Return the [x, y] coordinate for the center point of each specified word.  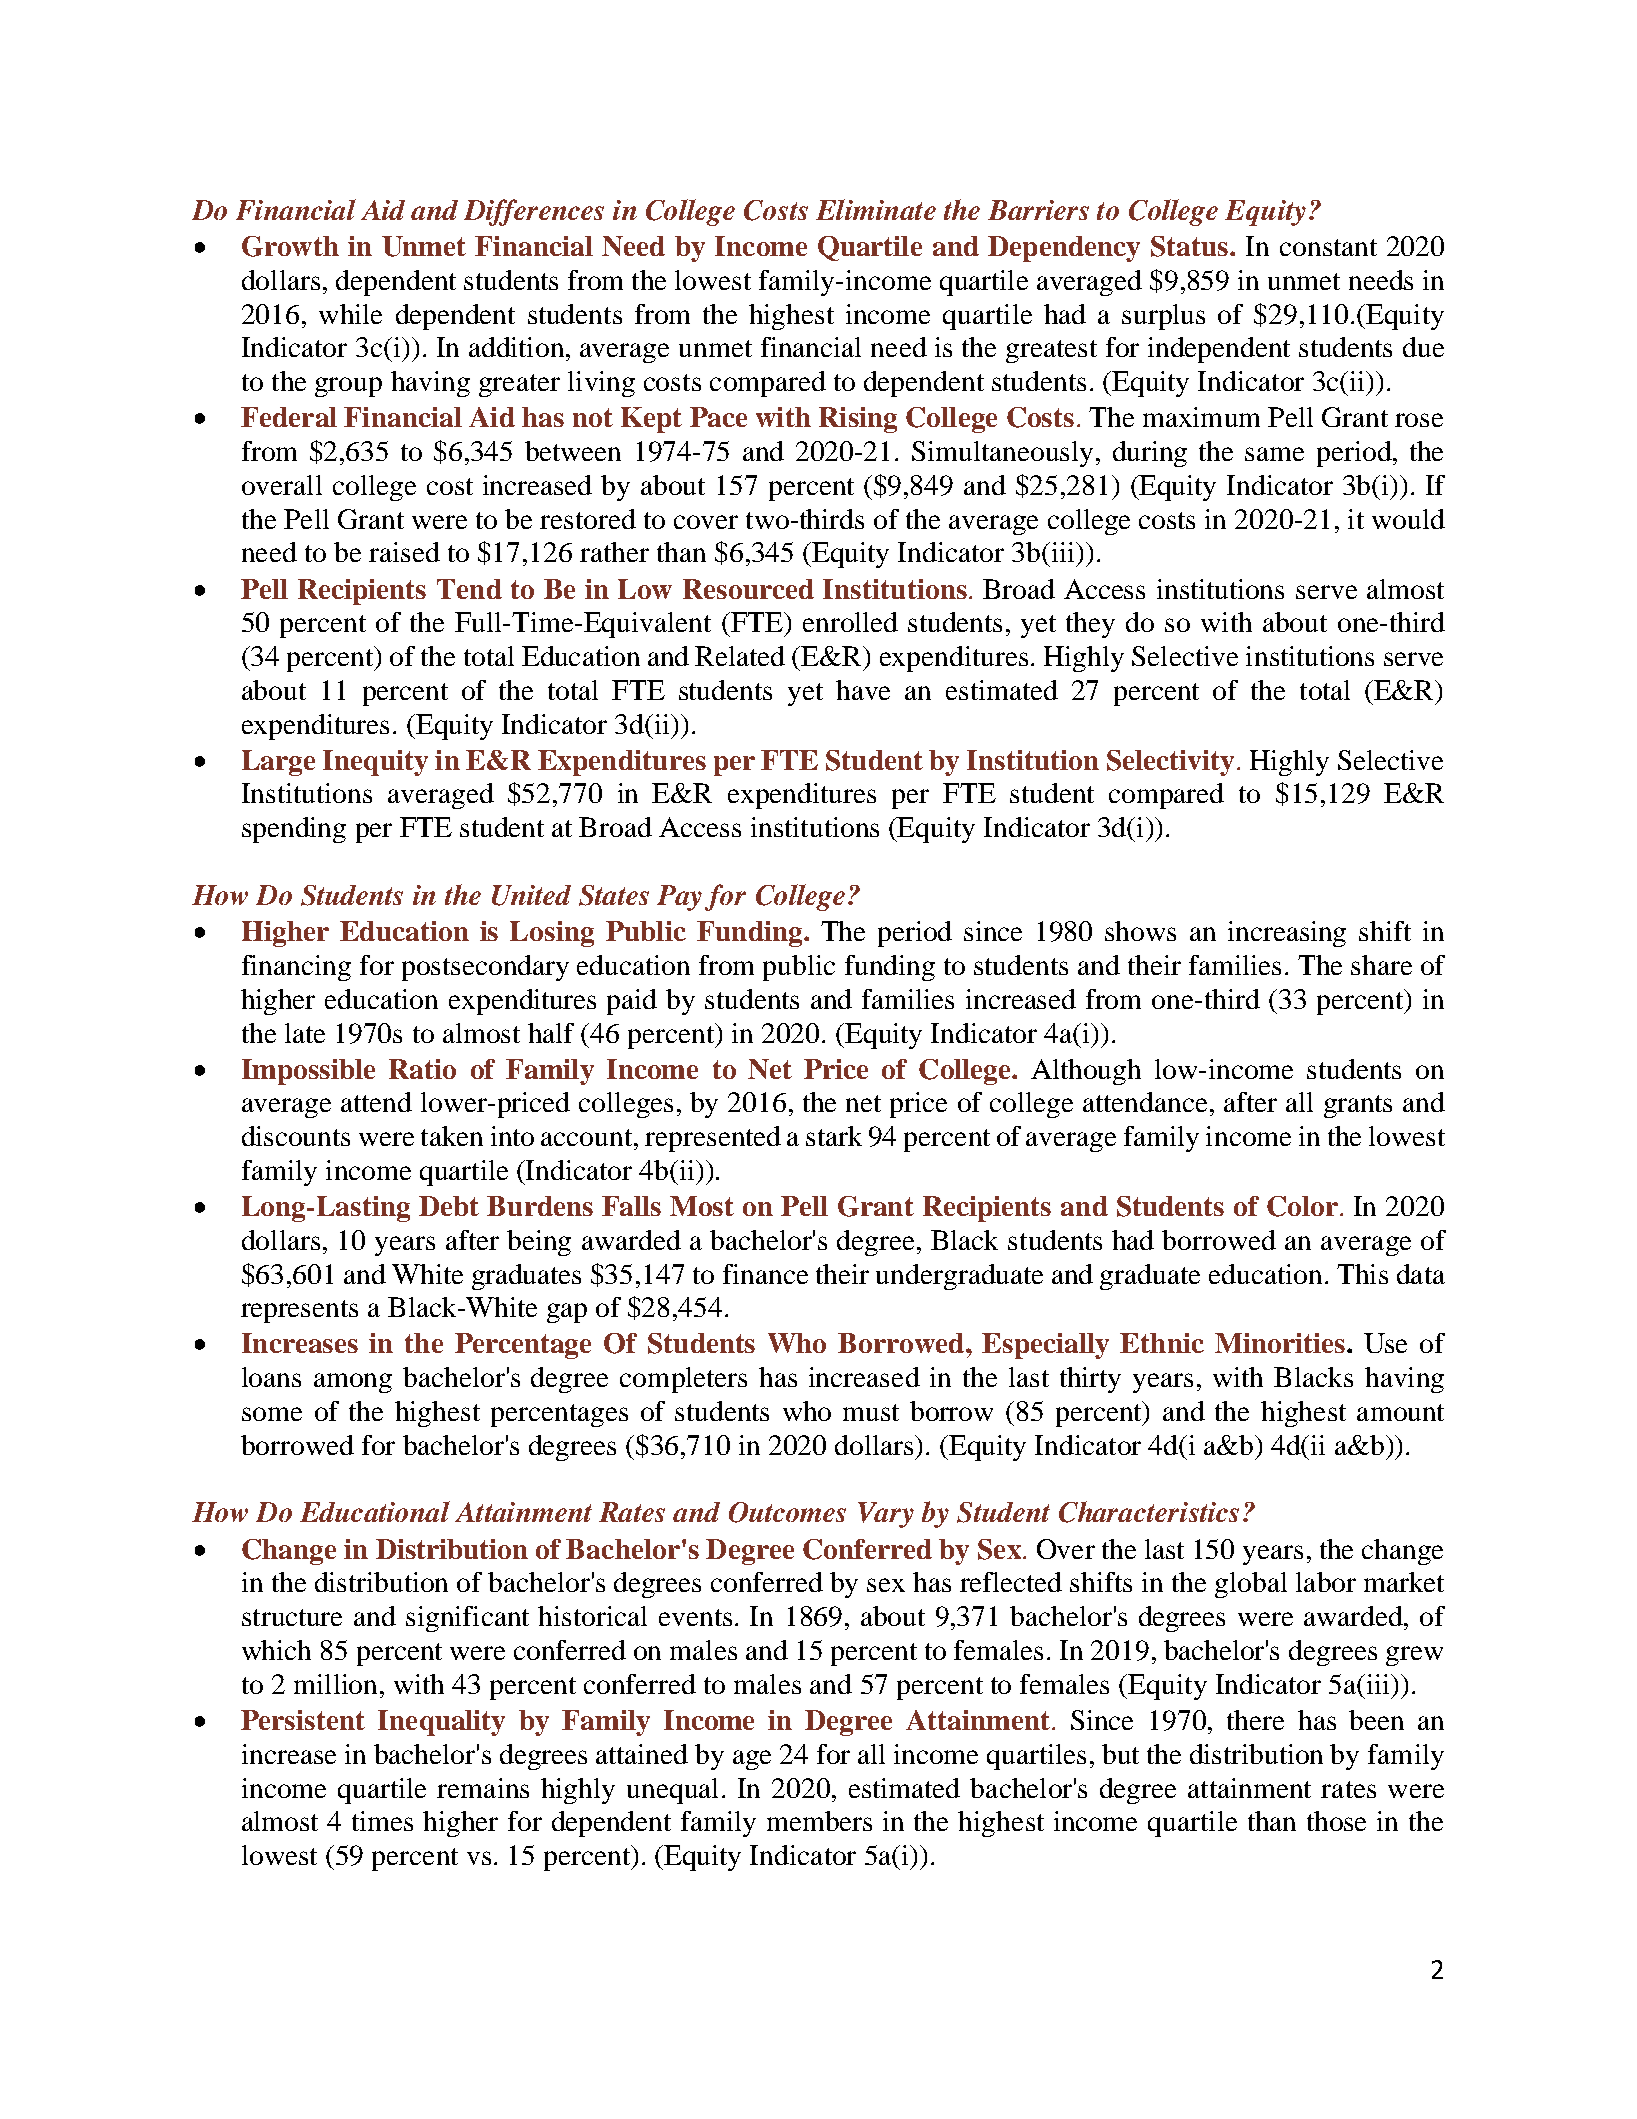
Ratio [422, 1069]
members [819, 1821]
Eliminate [876, 209]
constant [1328, 247]
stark [834, 1136]
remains [483, 1788]
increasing [1287, 934]
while [350, 314]
